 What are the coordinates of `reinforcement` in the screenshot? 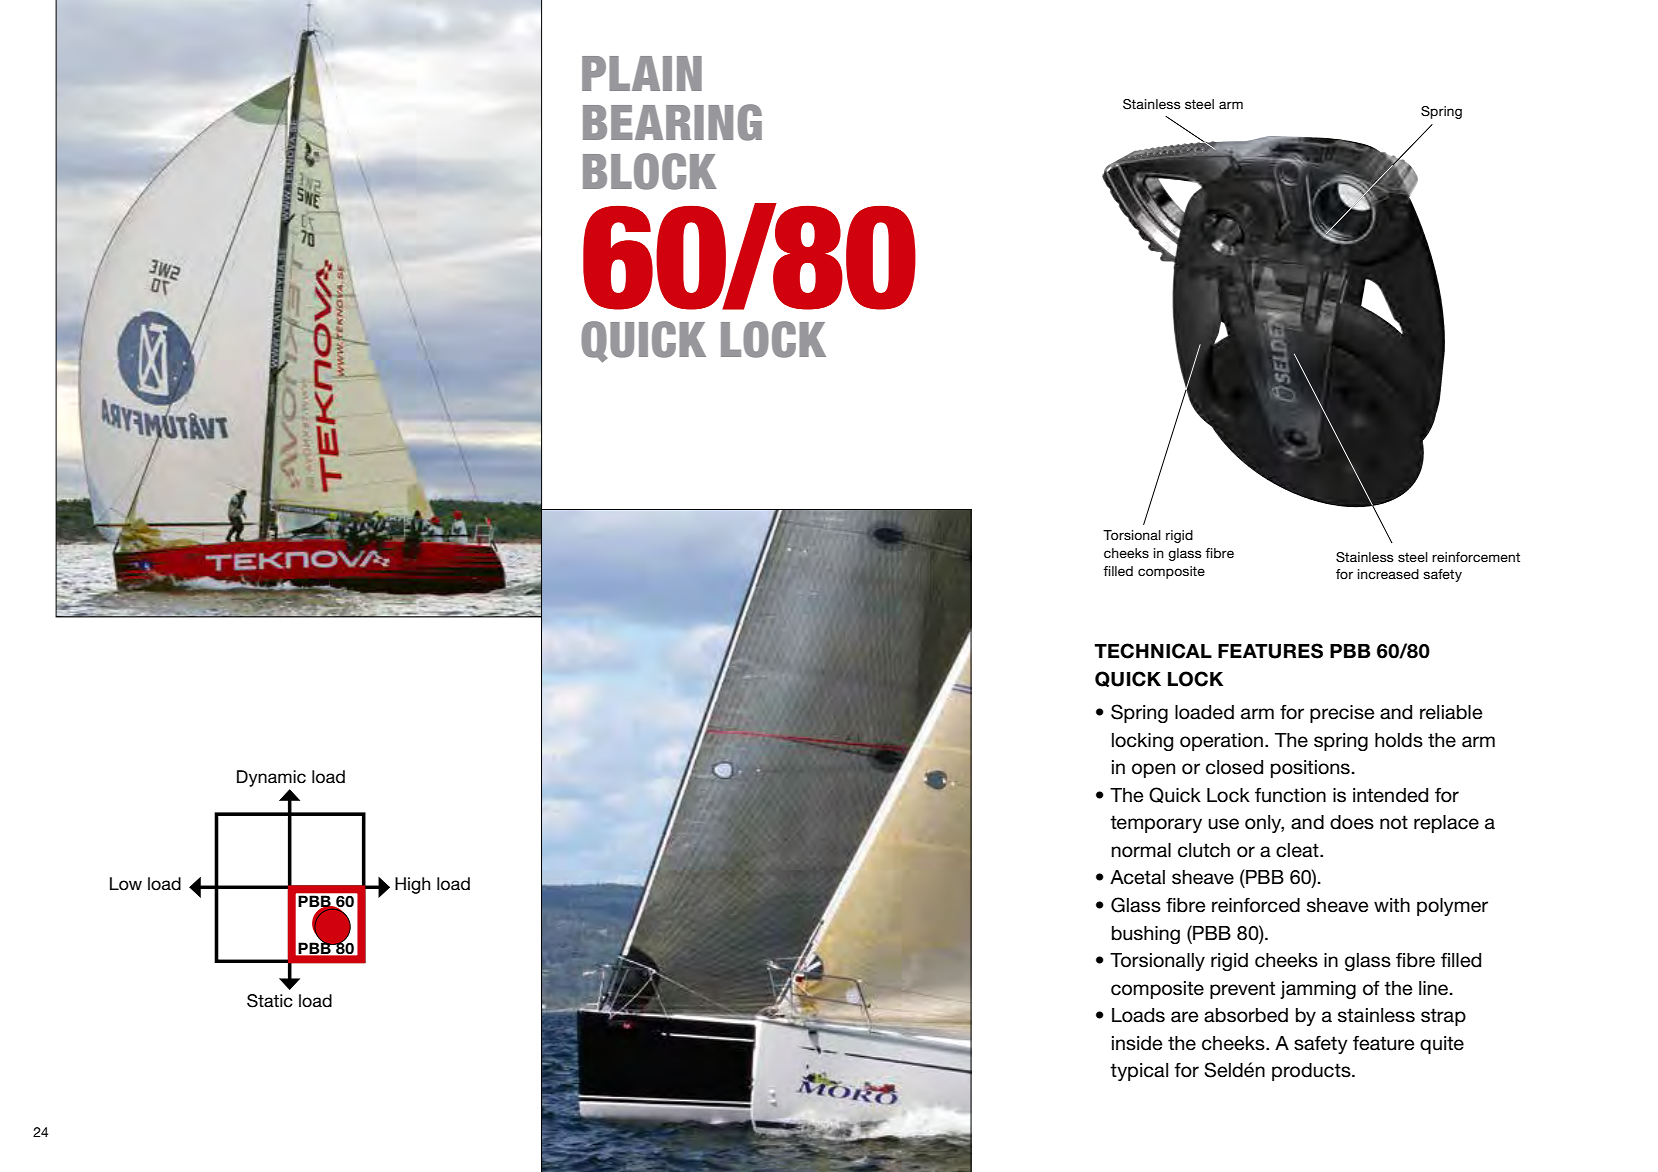 It's located at (1476, 557).
